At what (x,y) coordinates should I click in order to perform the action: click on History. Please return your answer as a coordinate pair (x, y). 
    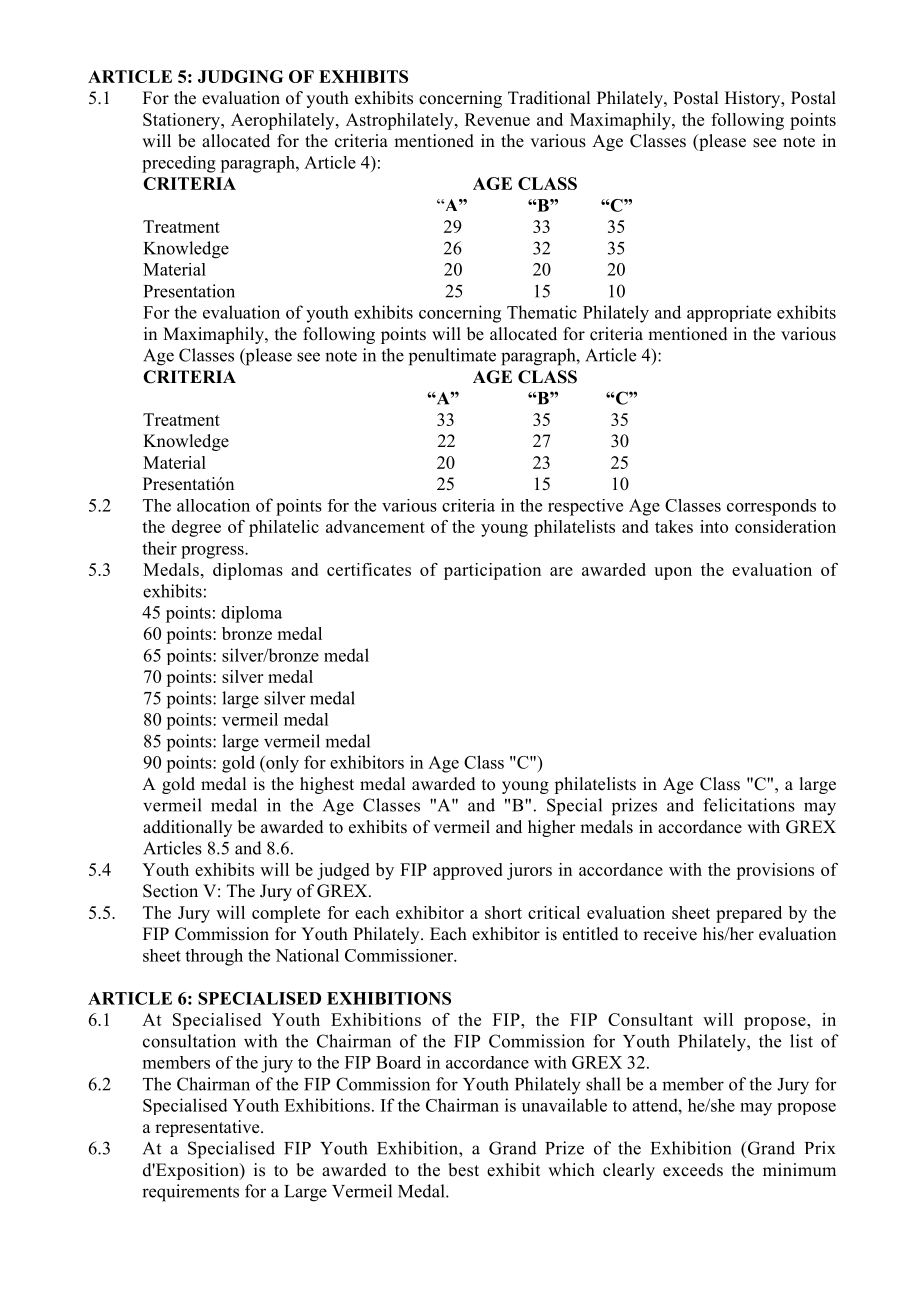
    Looking at the image, I should click on (754, 99).
